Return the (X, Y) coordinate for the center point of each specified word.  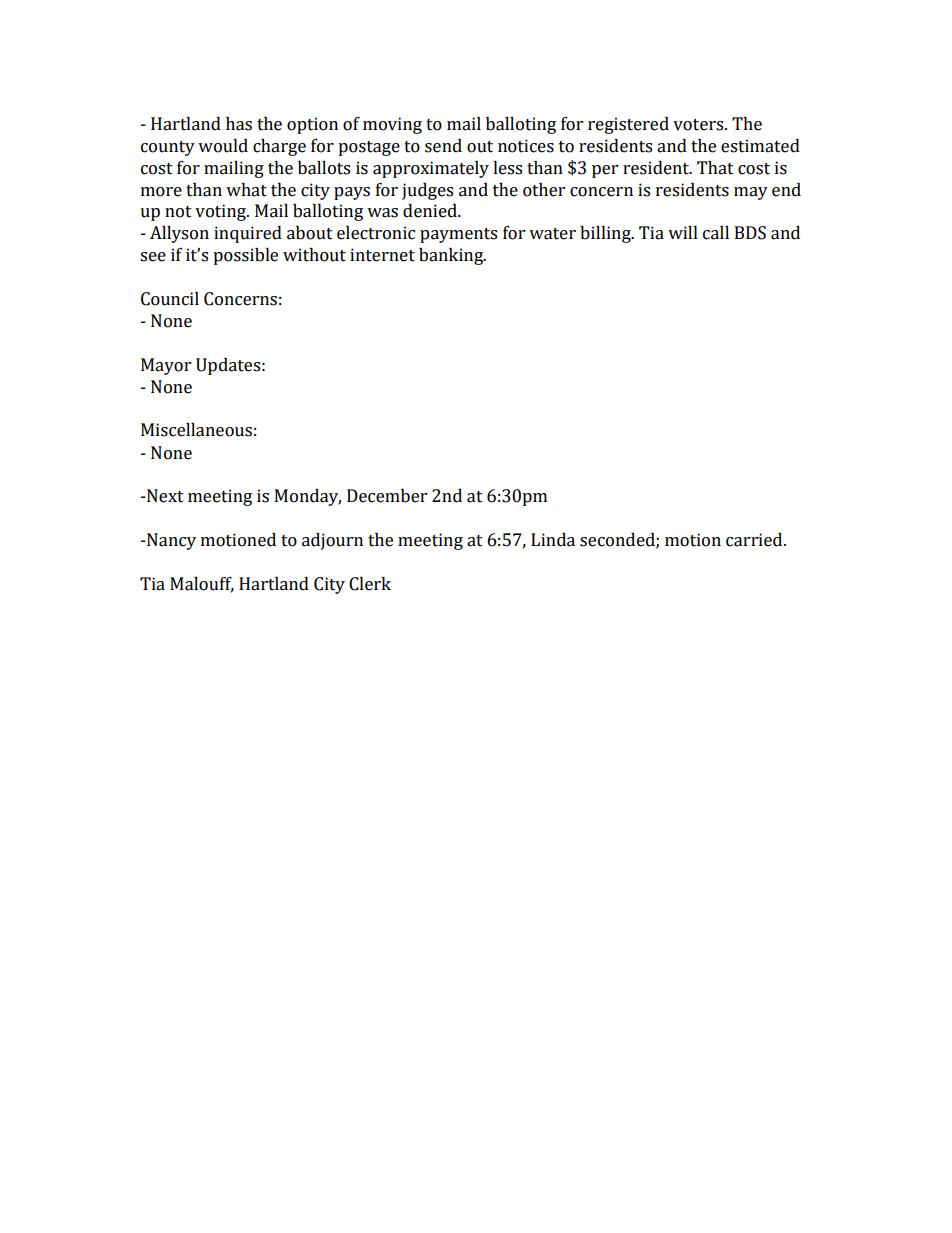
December (387, 496)
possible (245, 256)
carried (755, 540)
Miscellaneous (196, 430)
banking (452, 256)
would (223, 146)
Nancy (170, 541)
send (443, 146)
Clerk (370, 584)
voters (699, 125)
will (683, 232)
